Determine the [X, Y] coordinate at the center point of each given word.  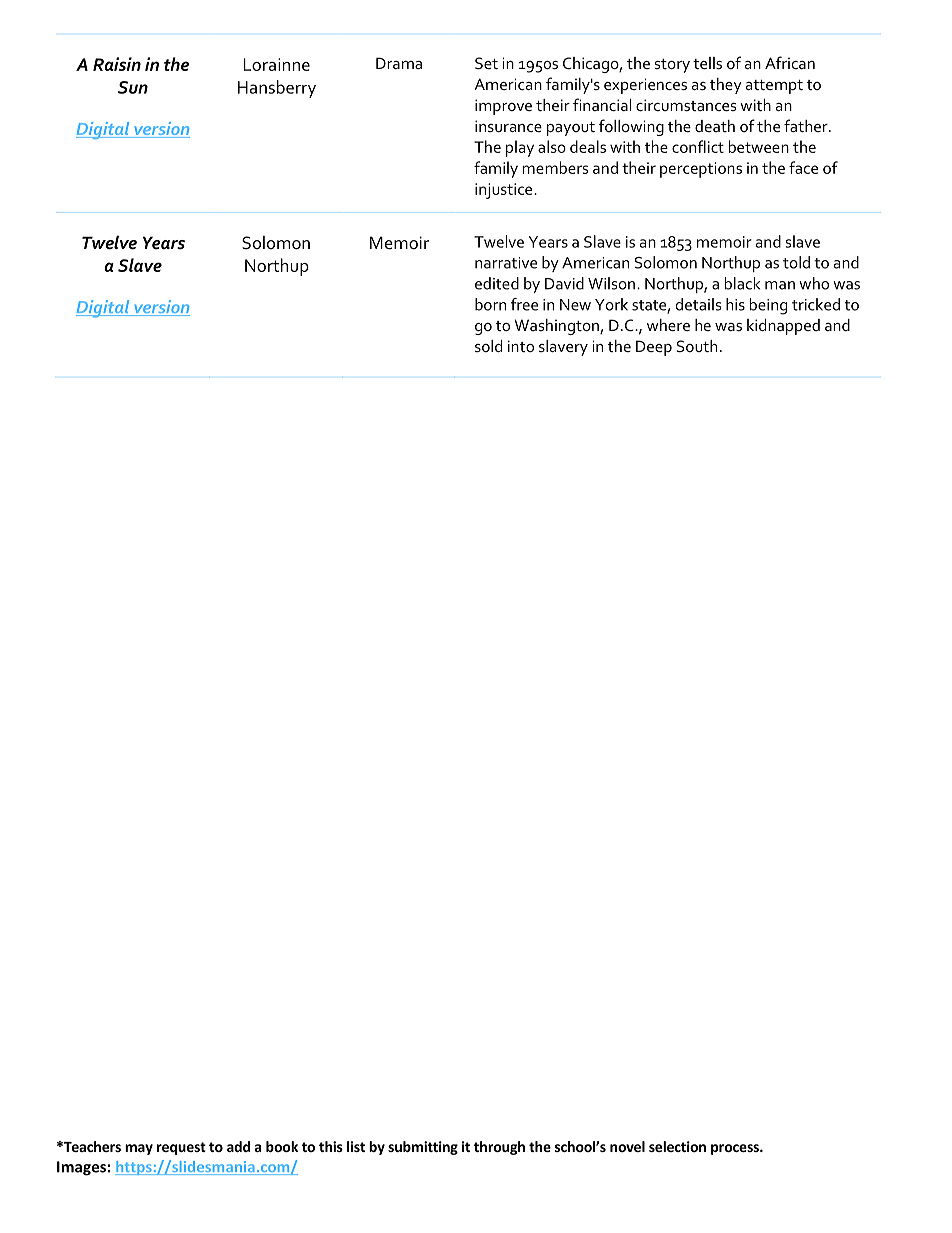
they [726, 86]
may [139, 1149]
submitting [423, 1148]
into [521, 346]
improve [503, 107]
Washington [557, 327]
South [697, 346]
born [490, 304]
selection [677, 1146]
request [181, 1148]
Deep [654, 348]
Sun [133, 87]
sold [488, 346]
